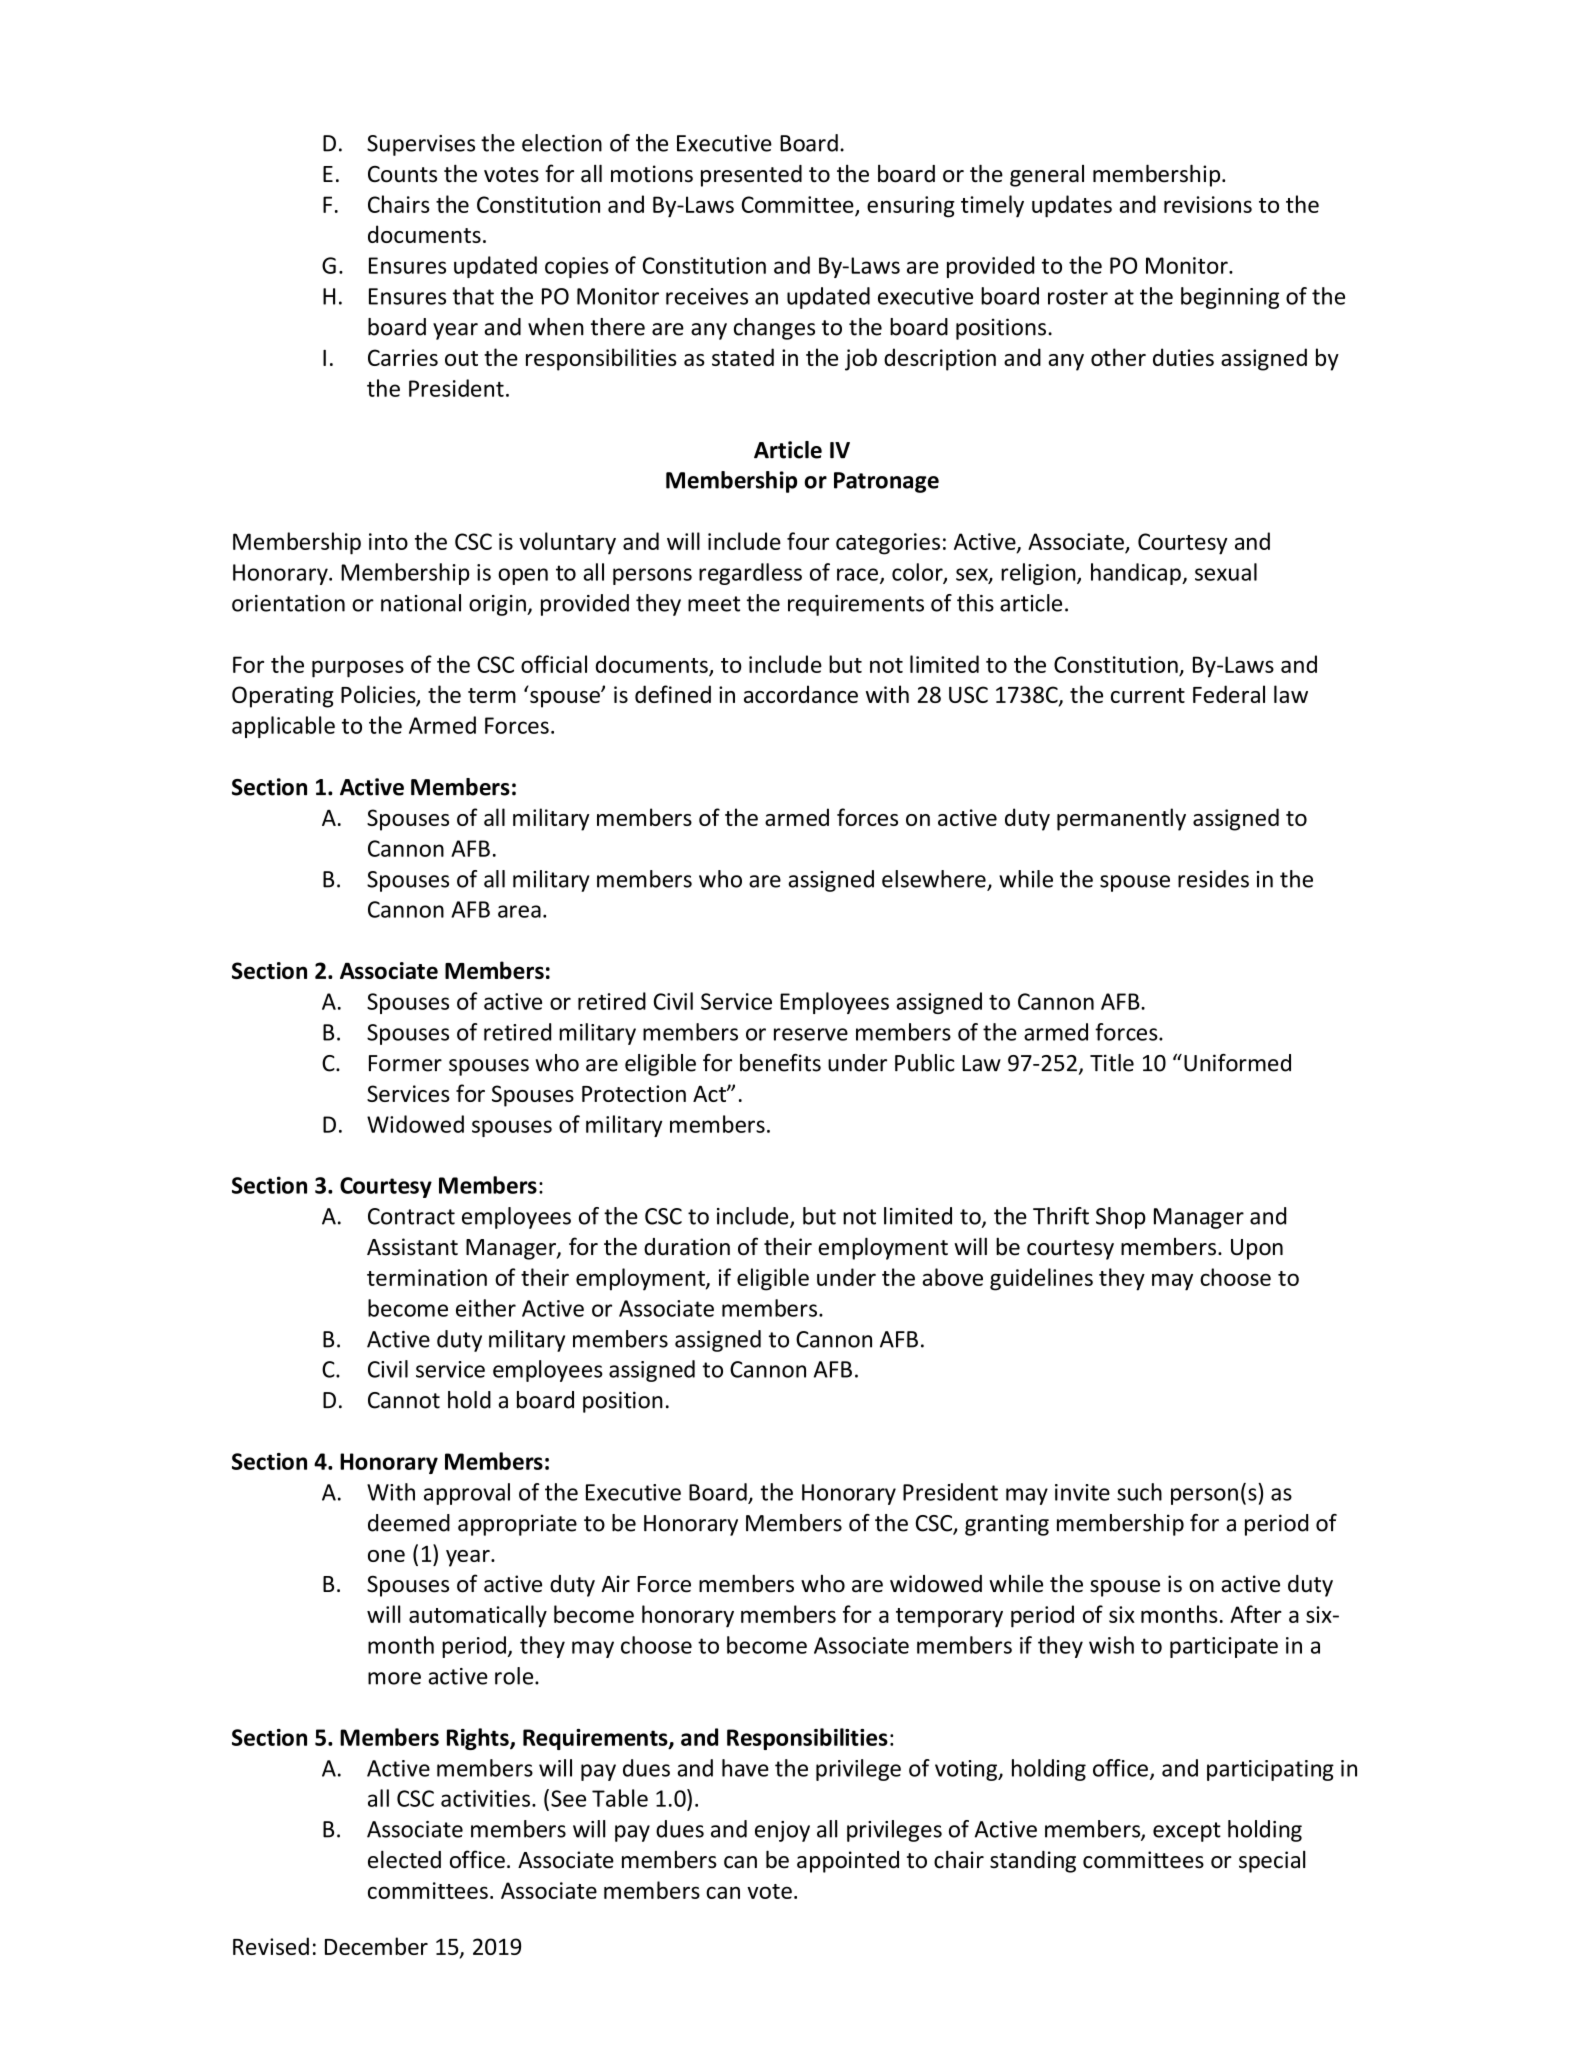  Describe the element at coordinates (402, 174) in the document. I see `Counts` at that location.
